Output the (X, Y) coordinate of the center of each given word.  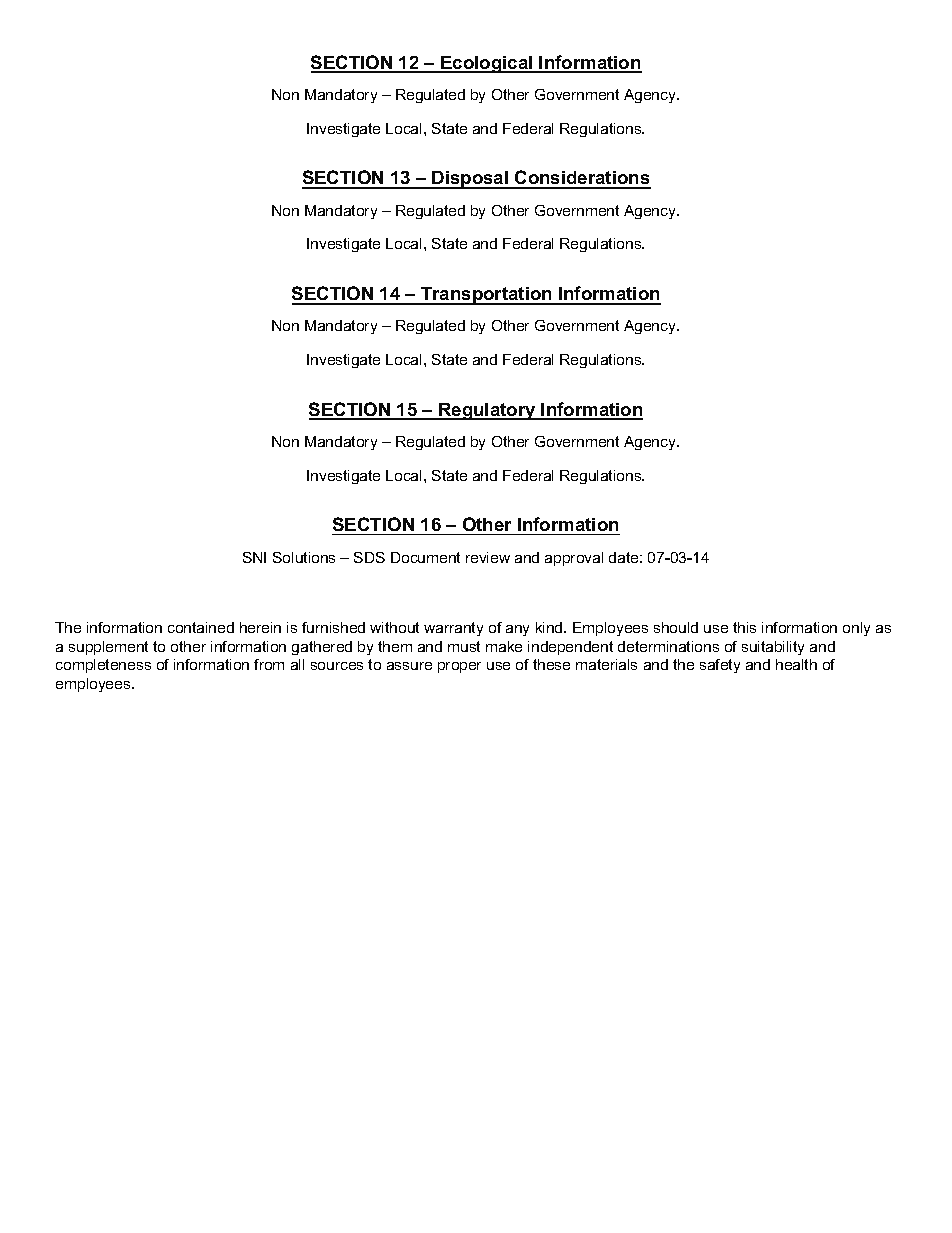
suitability (773, 648)
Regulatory (487, 411)
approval (574, 559)
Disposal (471, 180)
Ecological (487, 64)
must (464, 646)
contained (201, 627)
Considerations (582, 179)
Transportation (486, 296)
